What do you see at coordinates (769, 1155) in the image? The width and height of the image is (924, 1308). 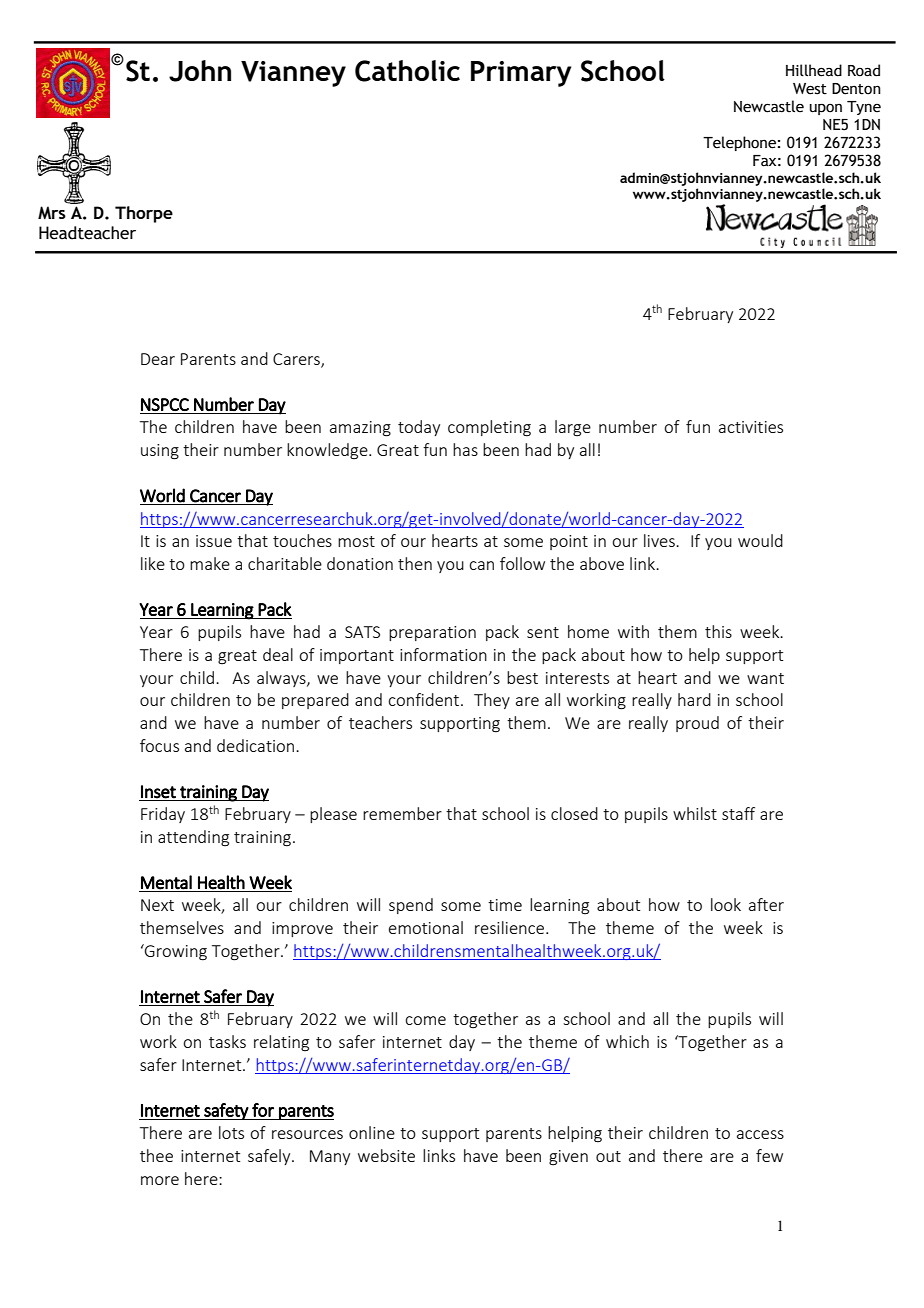 I see `few` at bounding box center [769, 1155].
